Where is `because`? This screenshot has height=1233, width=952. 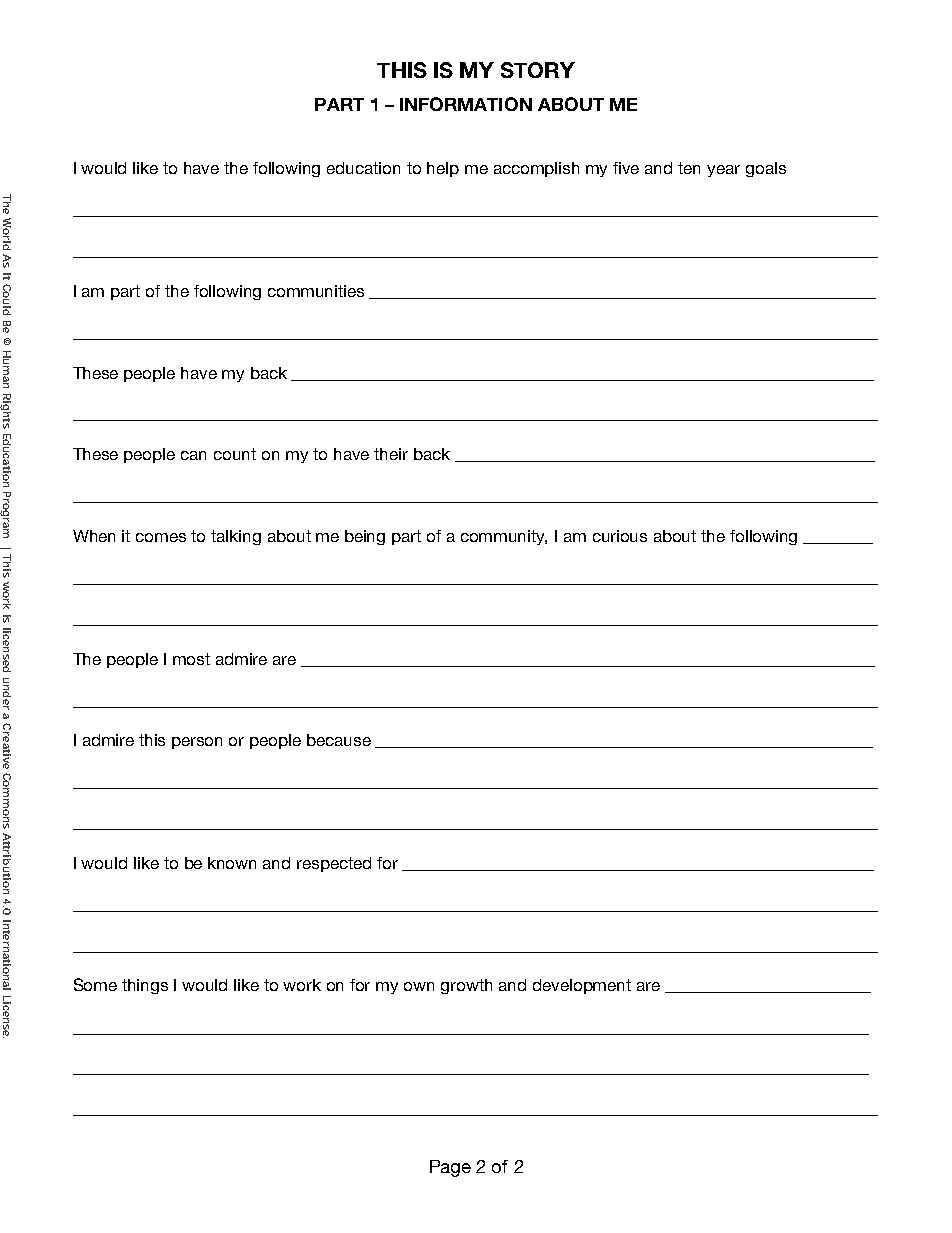
because is located at coordinates (339, 740).
